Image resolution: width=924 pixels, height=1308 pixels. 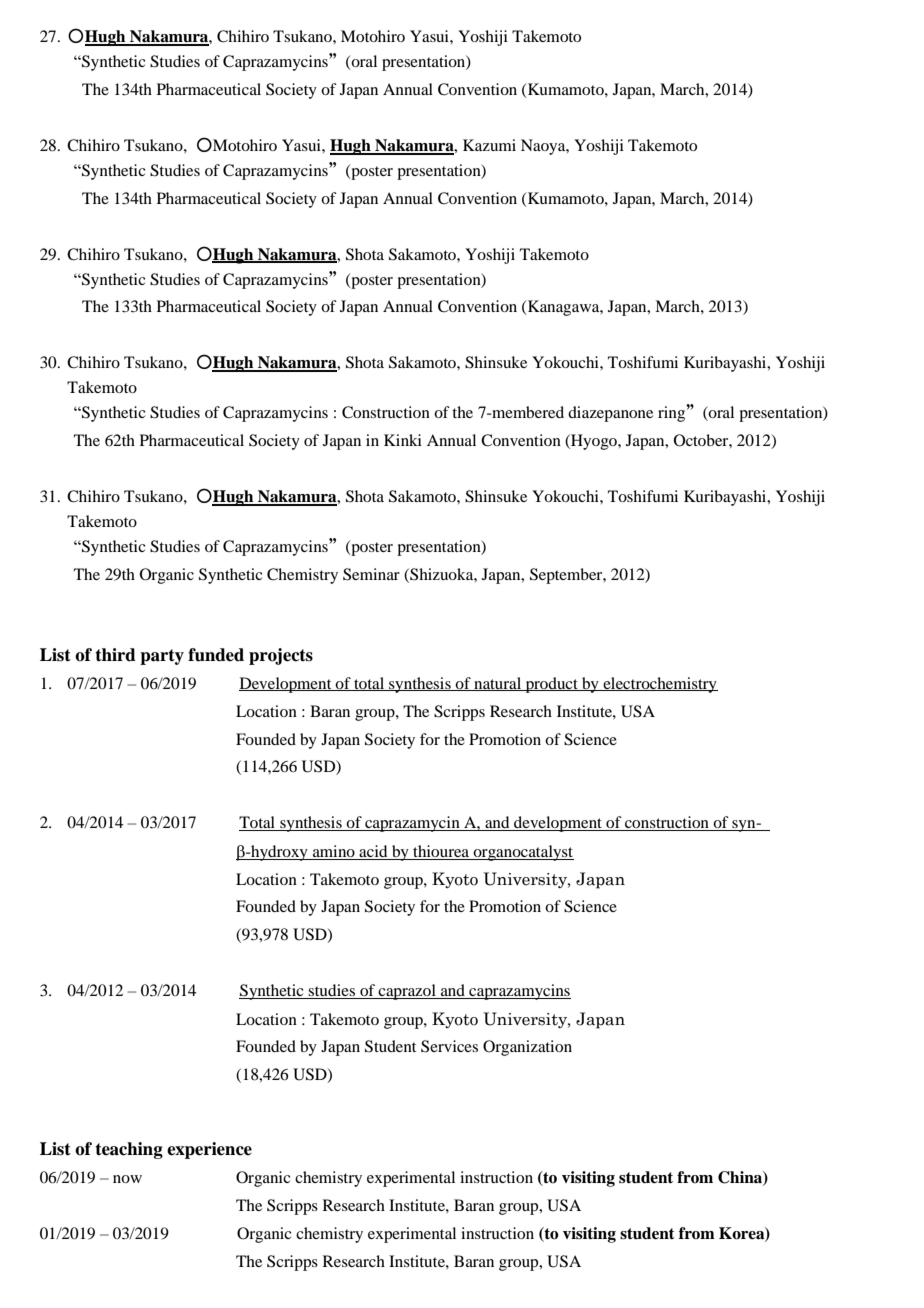 I want to click on teaching, so click(x=129, y=1150).
